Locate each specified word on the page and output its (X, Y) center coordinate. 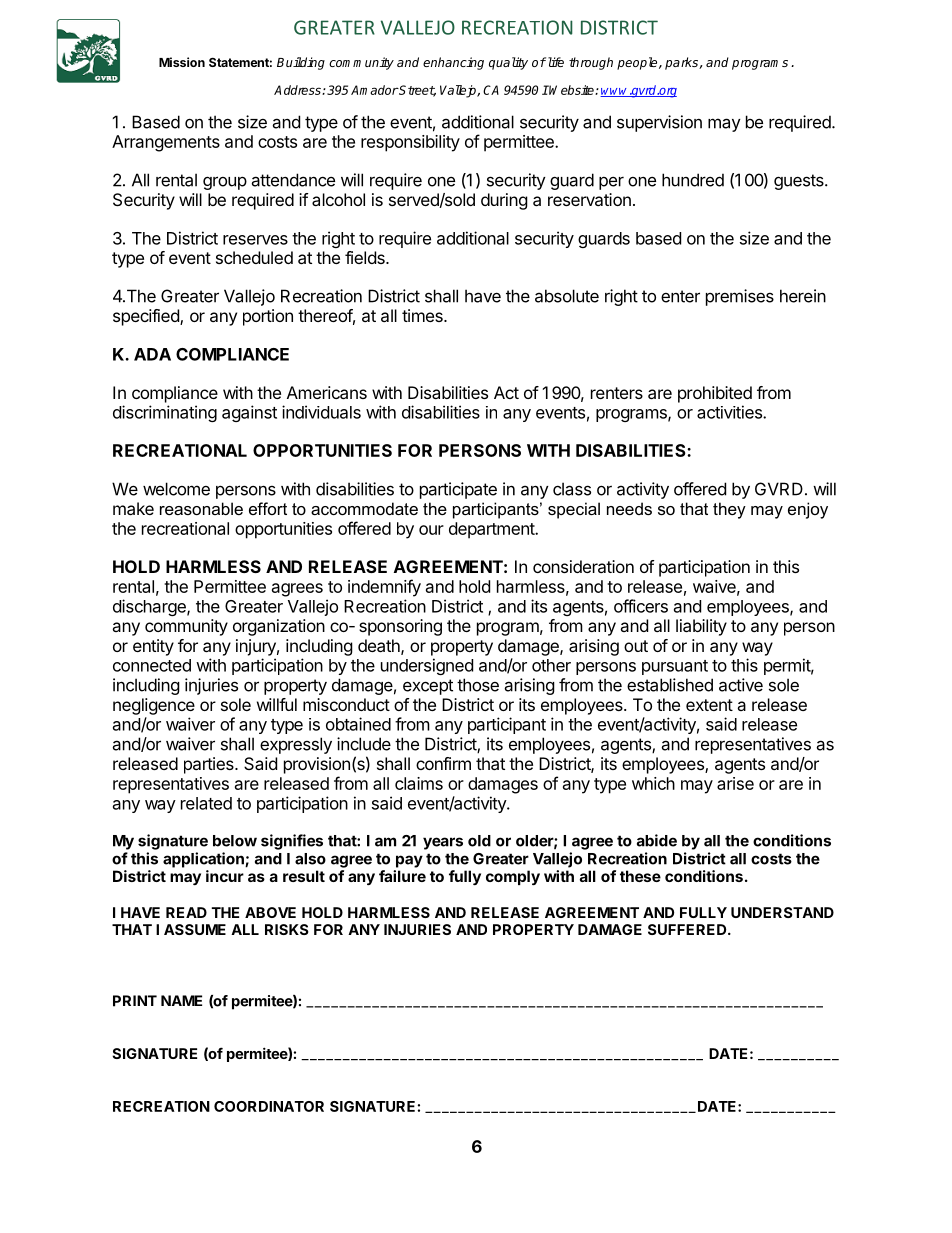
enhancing (453, 63)
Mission (182, 62)
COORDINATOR (269, 1106)
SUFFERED (688, 929)
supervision (659, 123)
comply (513, 877)
